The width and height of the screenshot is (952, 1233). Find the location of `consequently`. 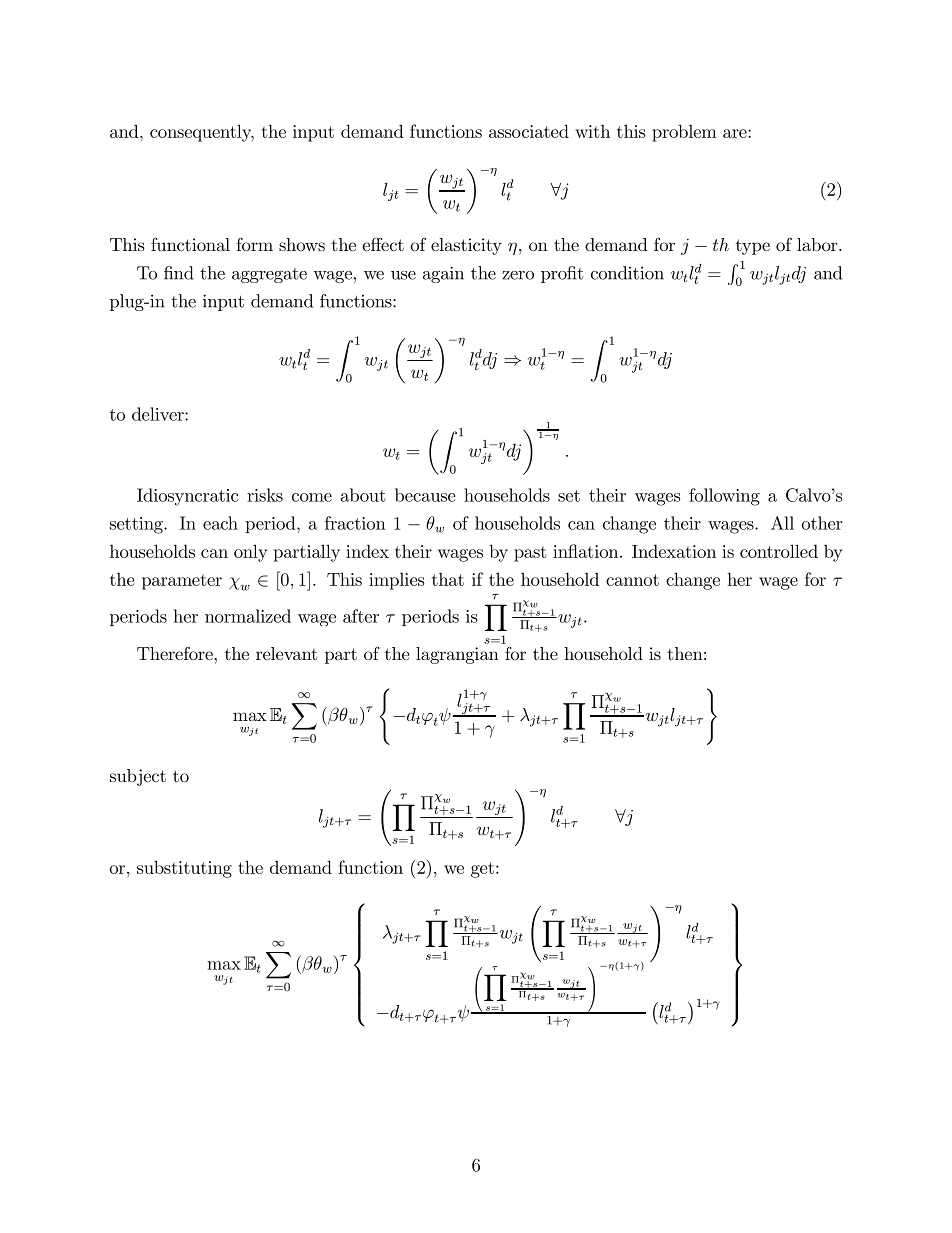

consequently is located at coordinates (202, 133).
